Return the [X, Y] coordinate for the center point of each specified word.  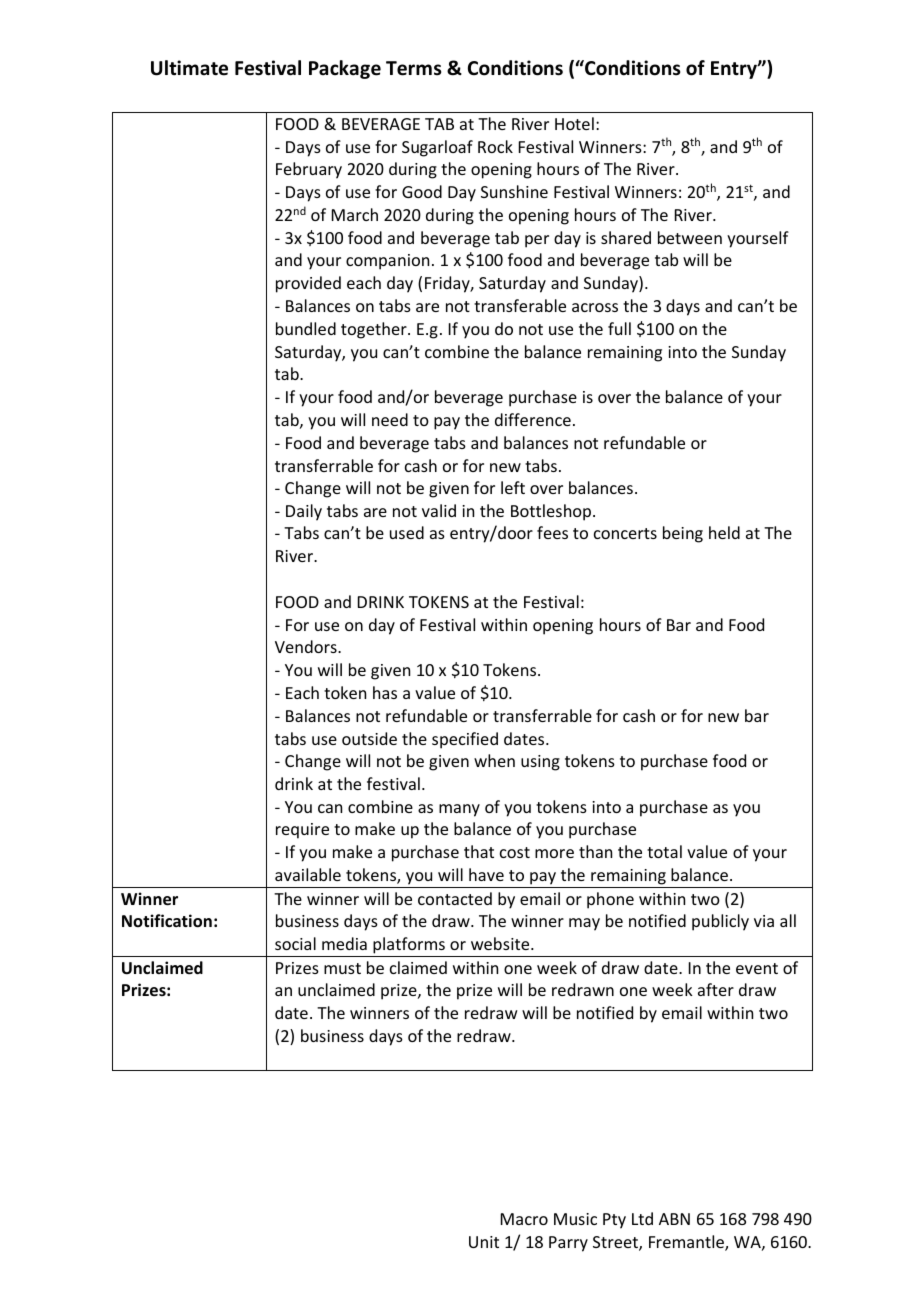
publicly [720, 922]
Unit [484, 1242]
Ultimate [189, 68]
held [724, 532]
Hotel [574, 123]
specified [465, 740]
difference [533, 419]
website [501, 943]
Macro [524, 1219]
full [619, 328]
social [295, 943]
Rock [495, 146]
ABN [674, 1219]
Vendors [307, 646]
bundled [306, 328]
